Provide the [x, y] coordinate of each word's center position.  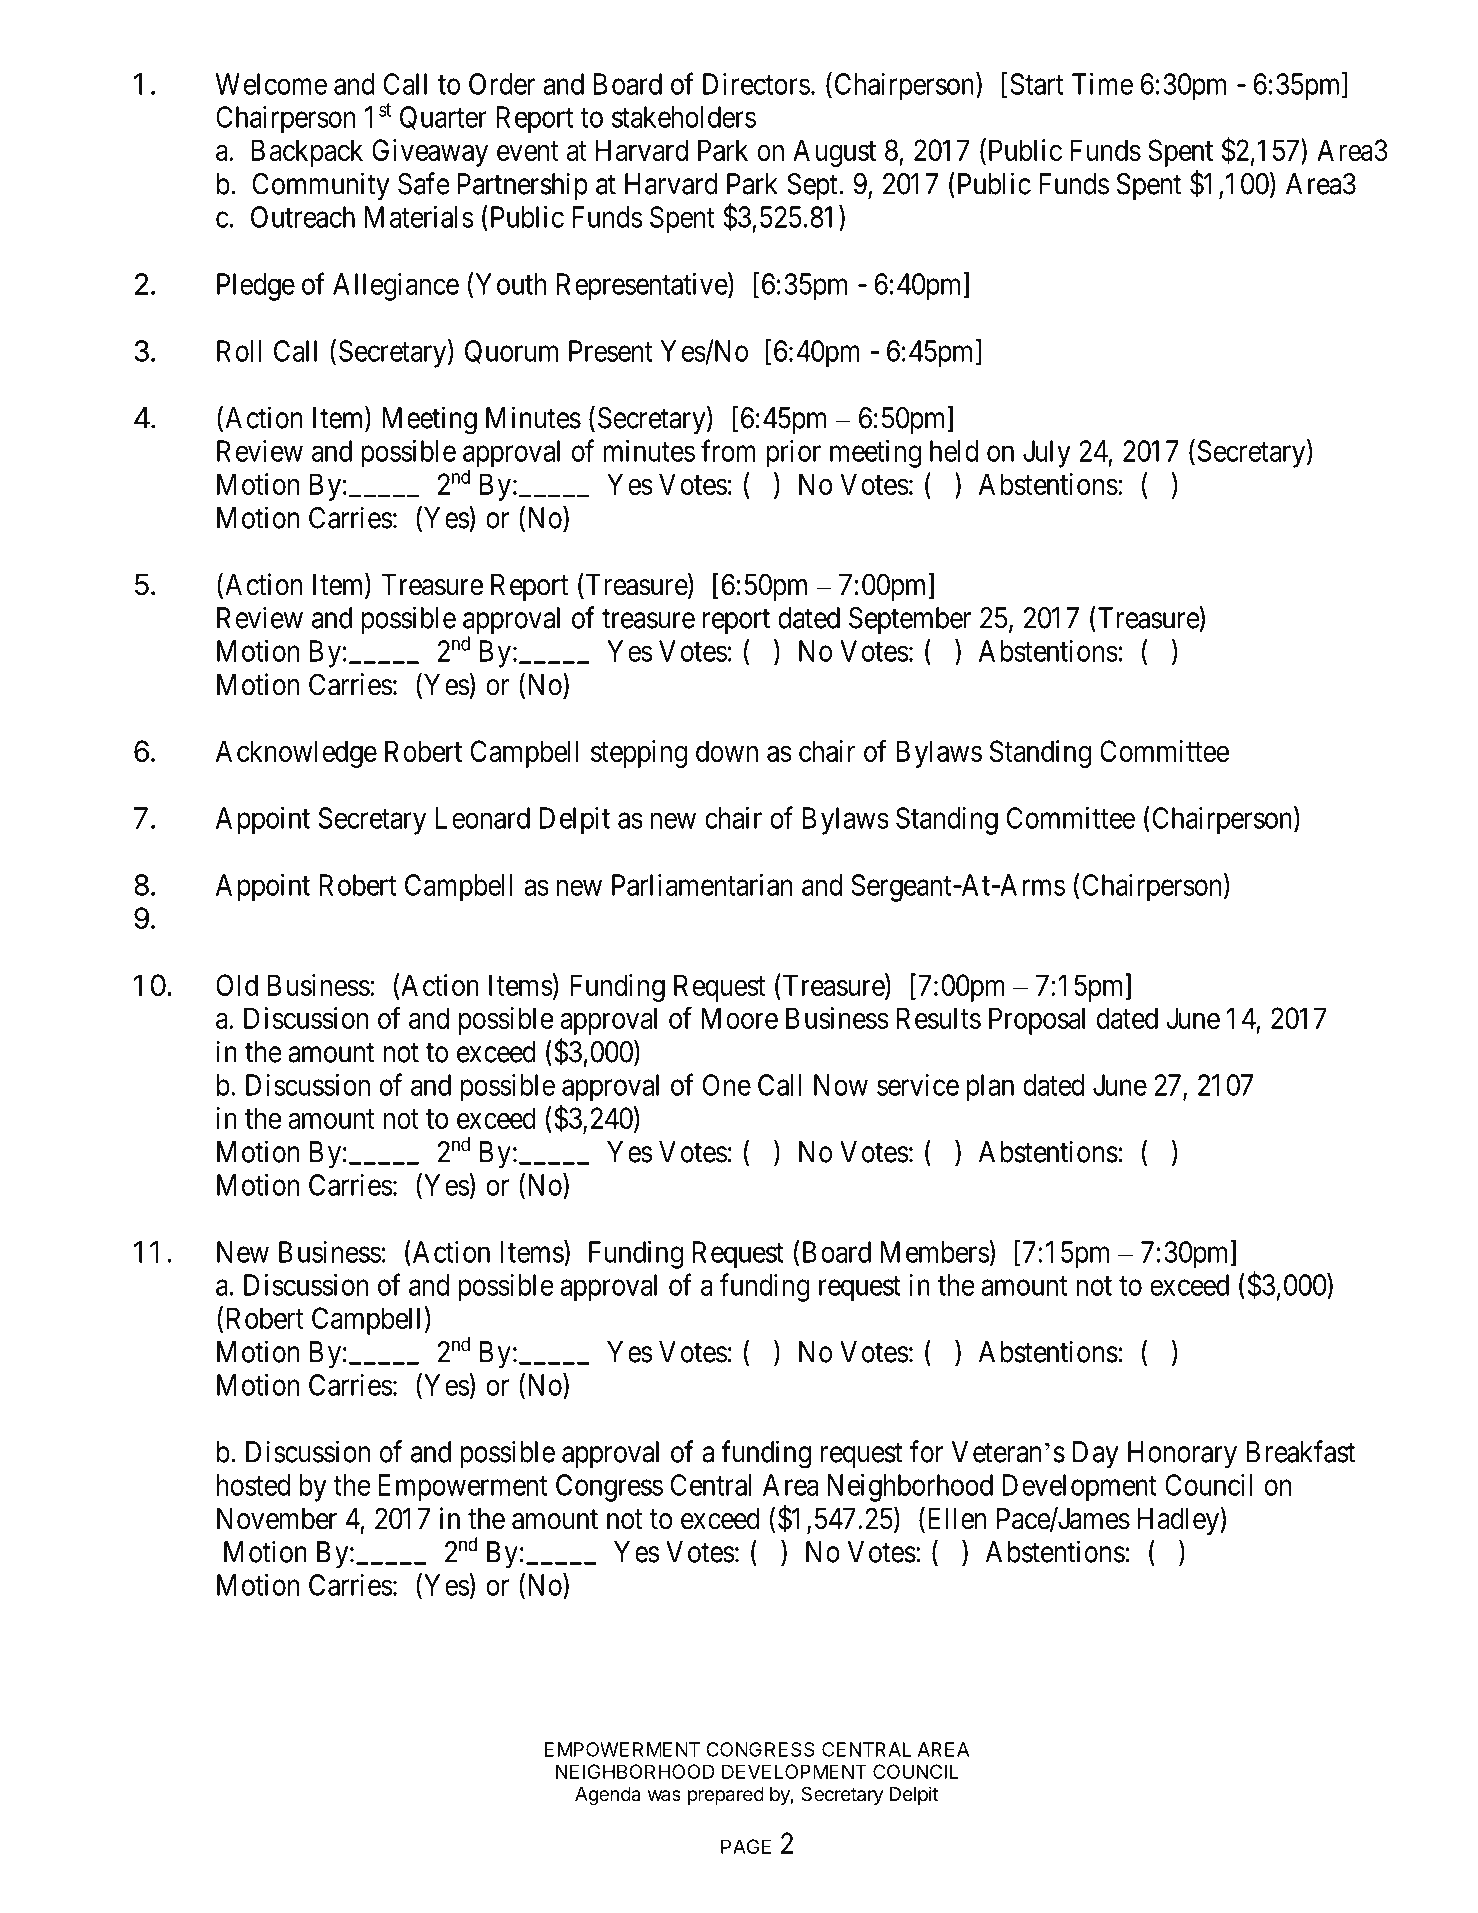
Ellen [955, 1519]
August [834, 153]
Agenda [607, 1796]
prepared [726, 1796]
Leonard [483, 818]
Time [1102, 84]
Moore [739, 1018]
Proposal [1037, 1021]
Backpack [307, 153]
